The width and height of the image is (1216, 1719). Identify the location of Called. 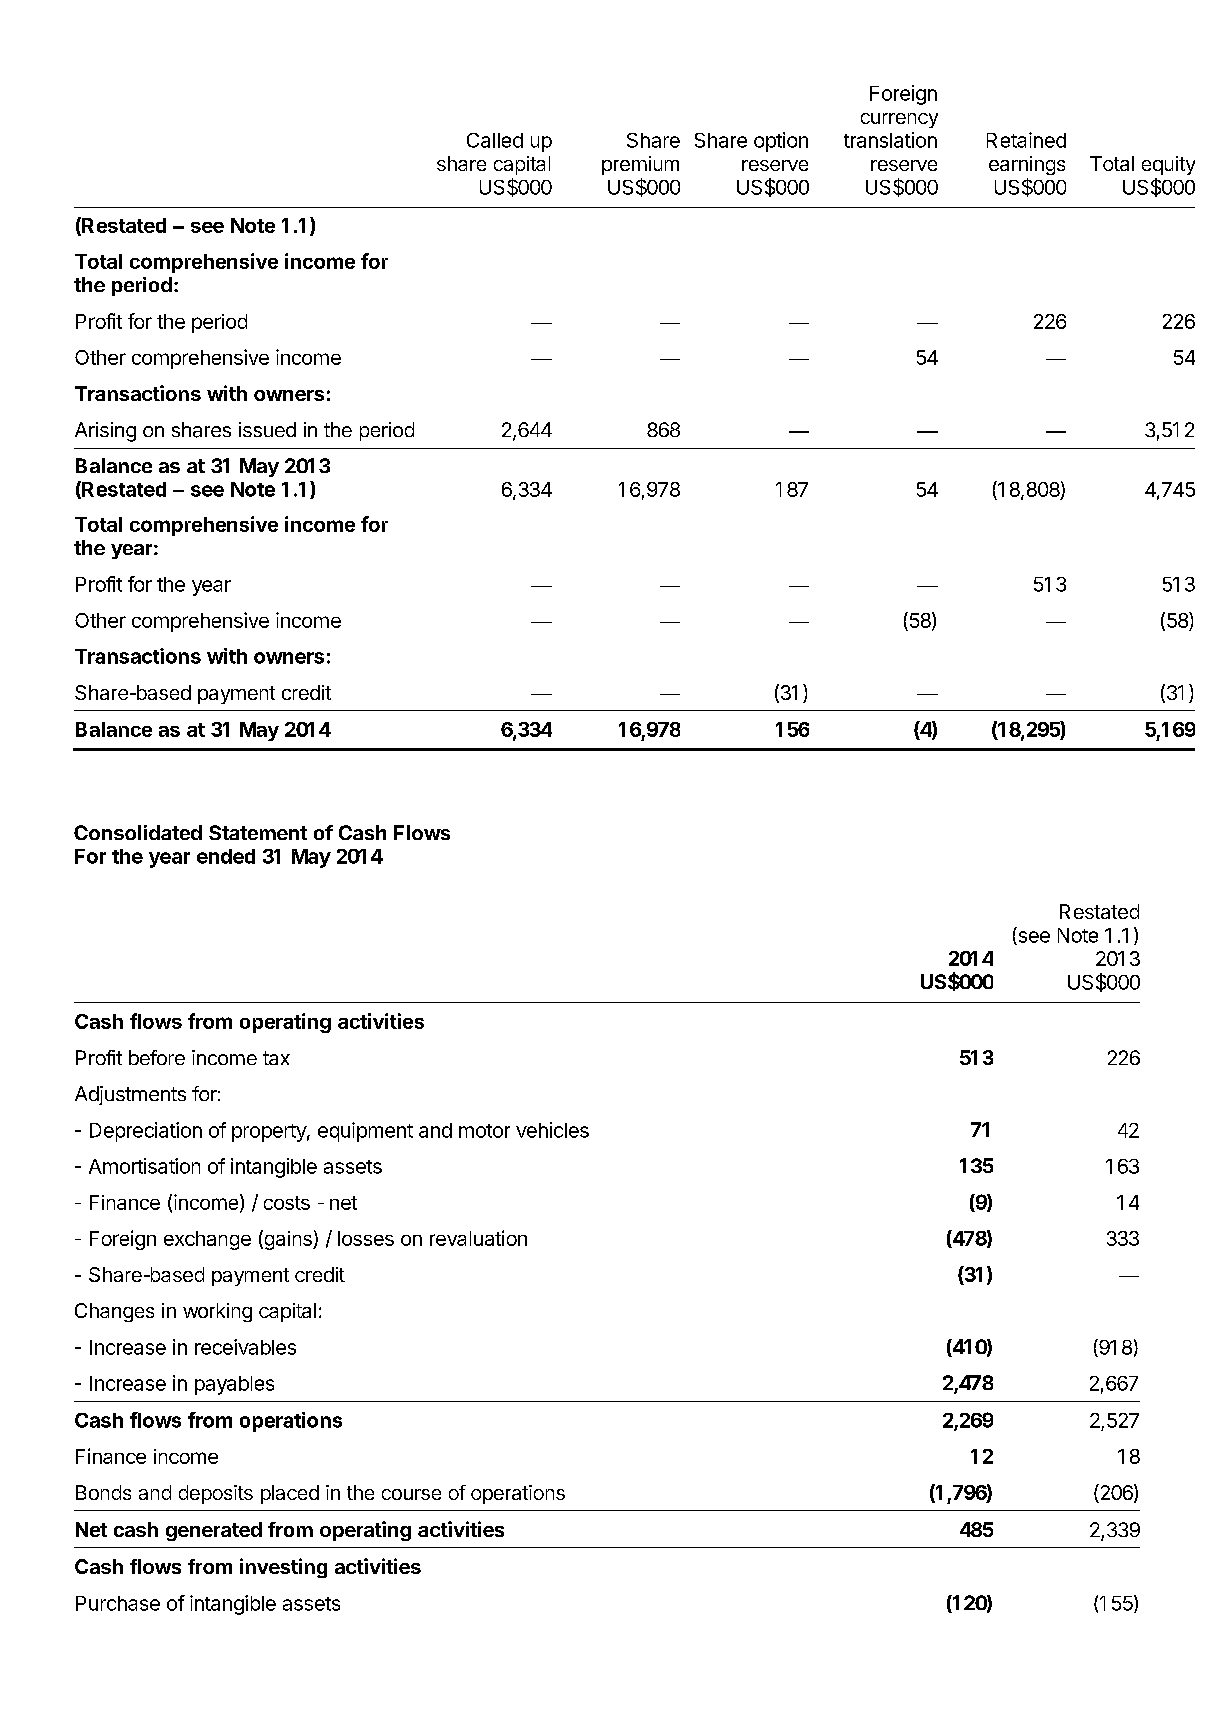
(495, 140).
